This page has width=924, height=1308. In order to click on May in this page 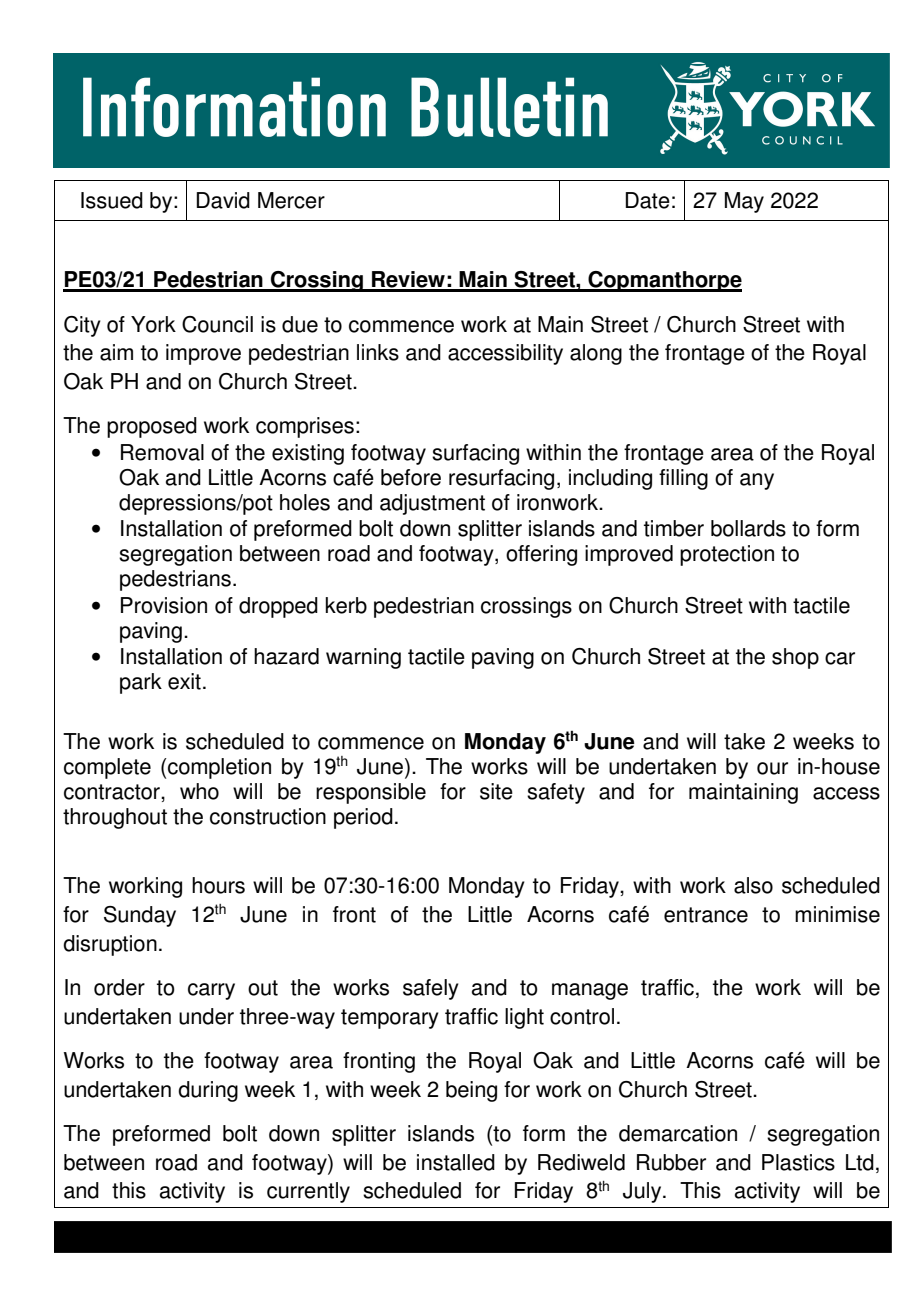, I will do `click(744, 202)`.
